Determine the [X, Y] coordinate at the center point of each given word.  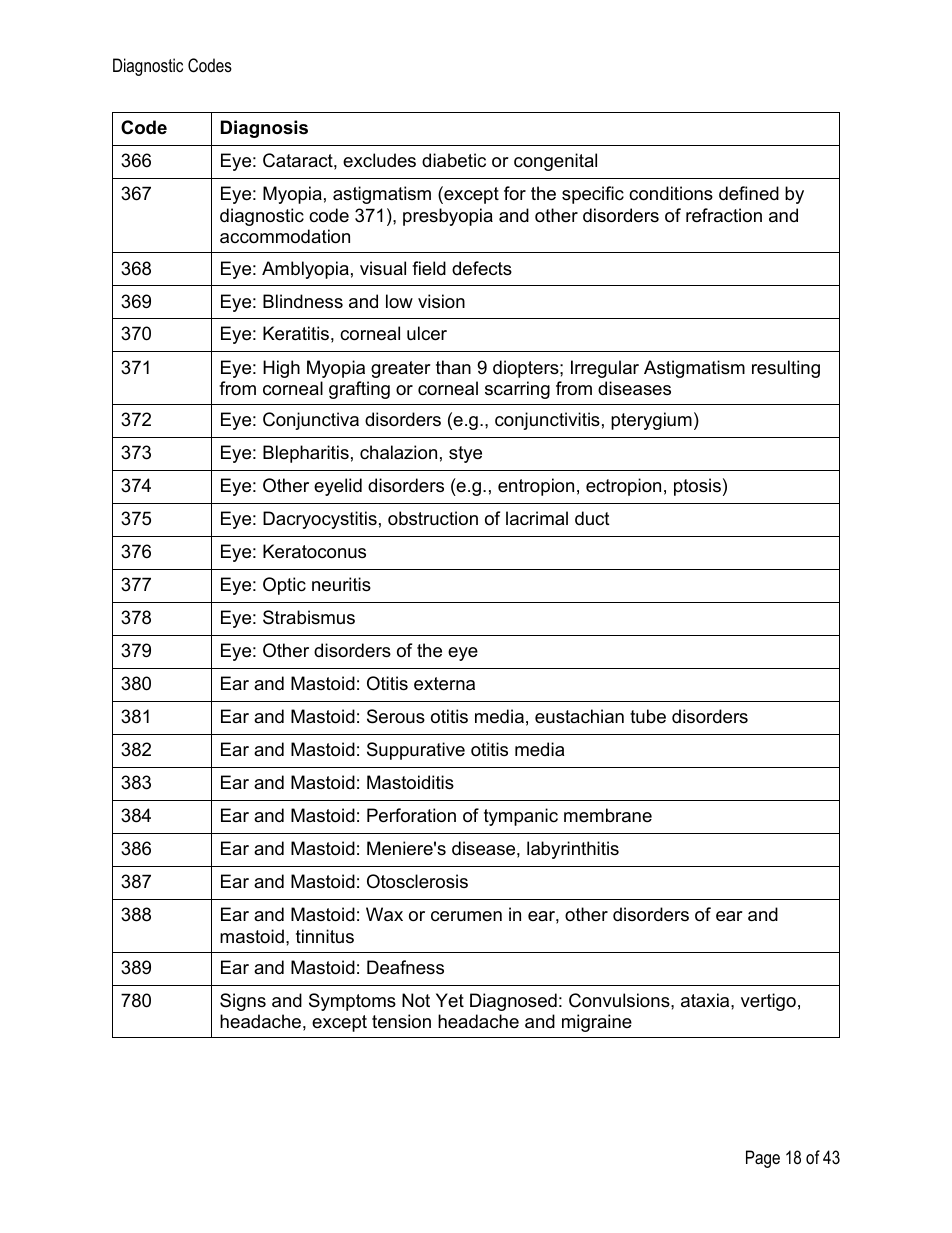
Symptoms [352, 1002]
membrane [608, 815]
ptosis [697, 487]
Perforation [411, 815]
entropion [536, 487]
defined [749, 193]
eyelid [338, 487]
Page [763, 1159]
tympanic [521, 817]
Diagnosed [513, 1002]
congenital [555, 162]
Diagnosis [264, 129]
